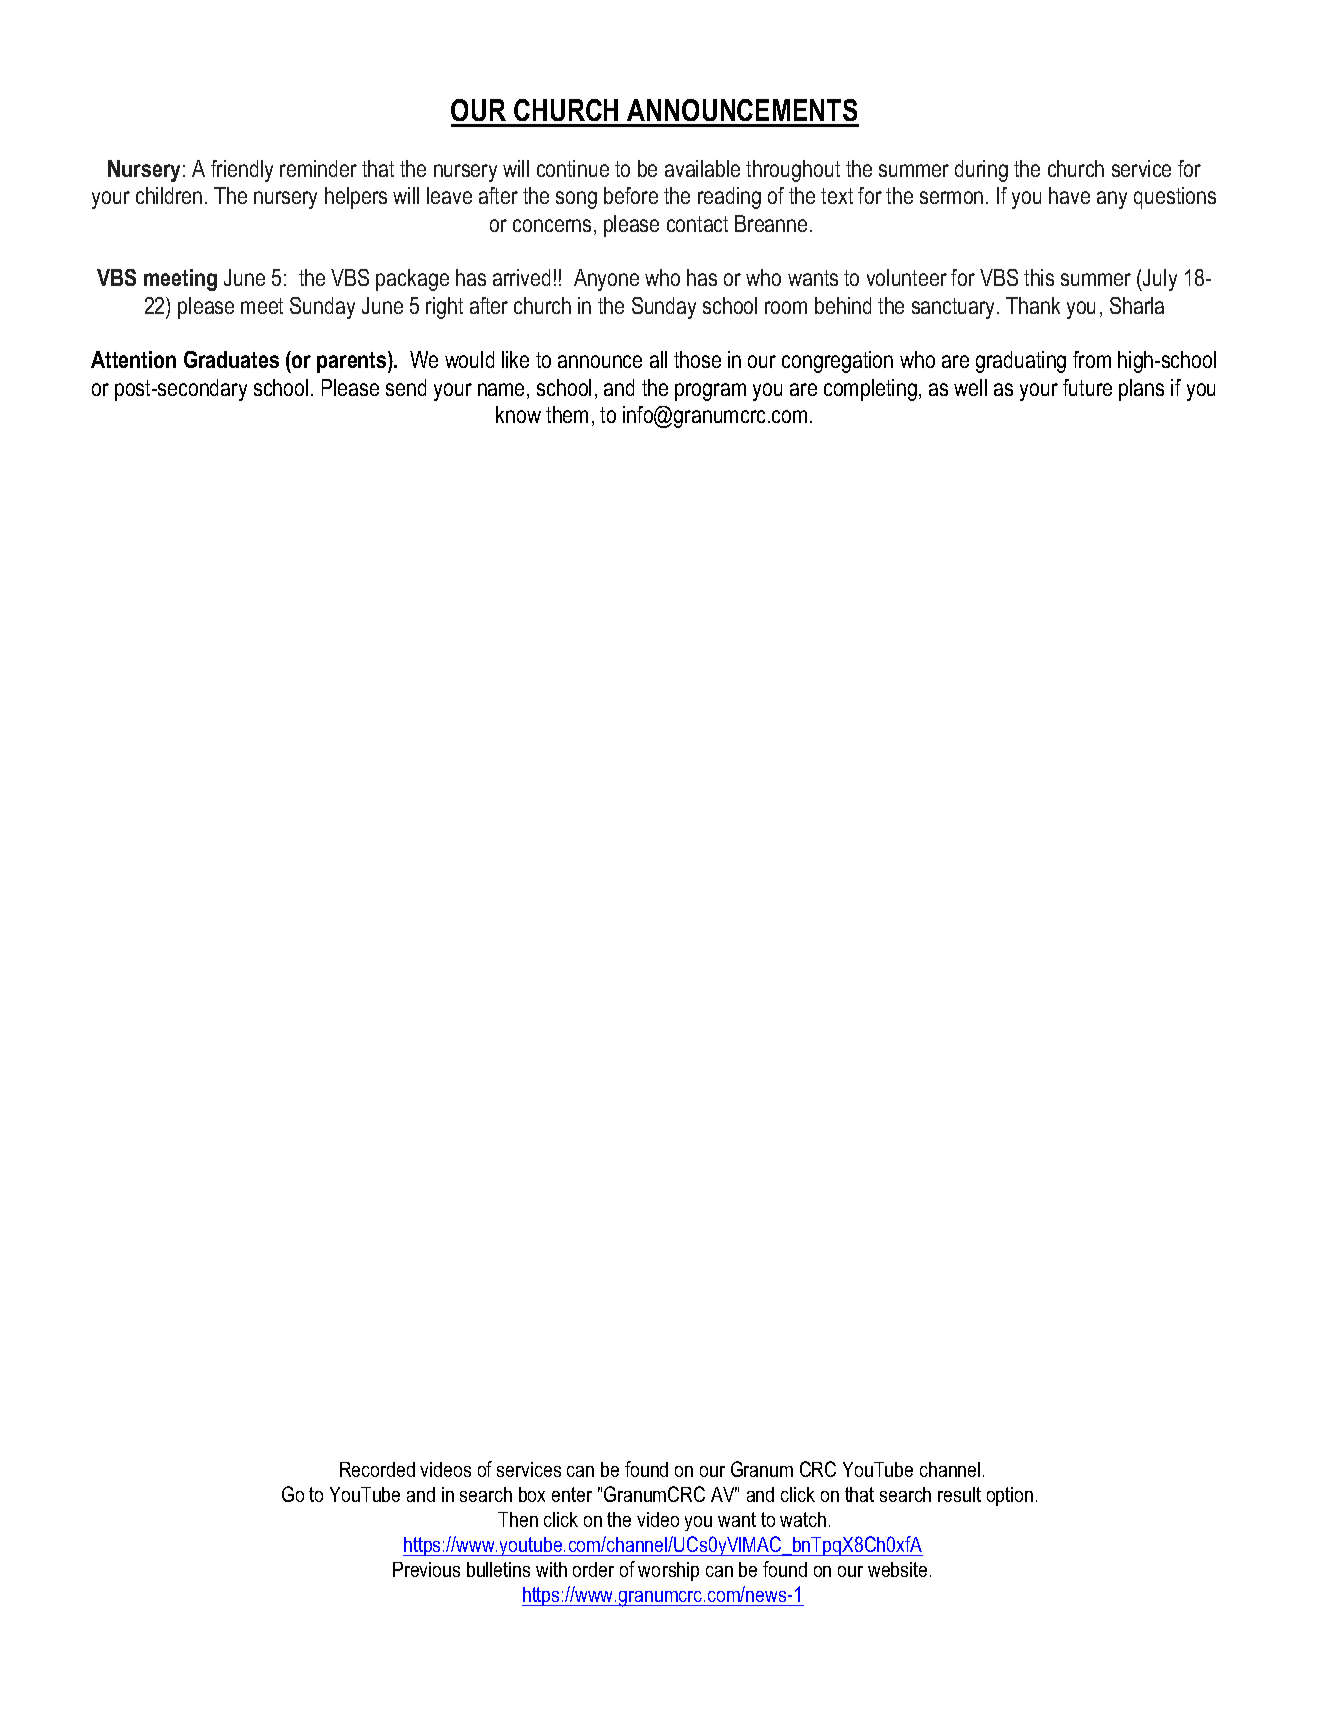  Describe the element at coordinates (426, 1569) in the screenshot. I see `Previous` at that location.
